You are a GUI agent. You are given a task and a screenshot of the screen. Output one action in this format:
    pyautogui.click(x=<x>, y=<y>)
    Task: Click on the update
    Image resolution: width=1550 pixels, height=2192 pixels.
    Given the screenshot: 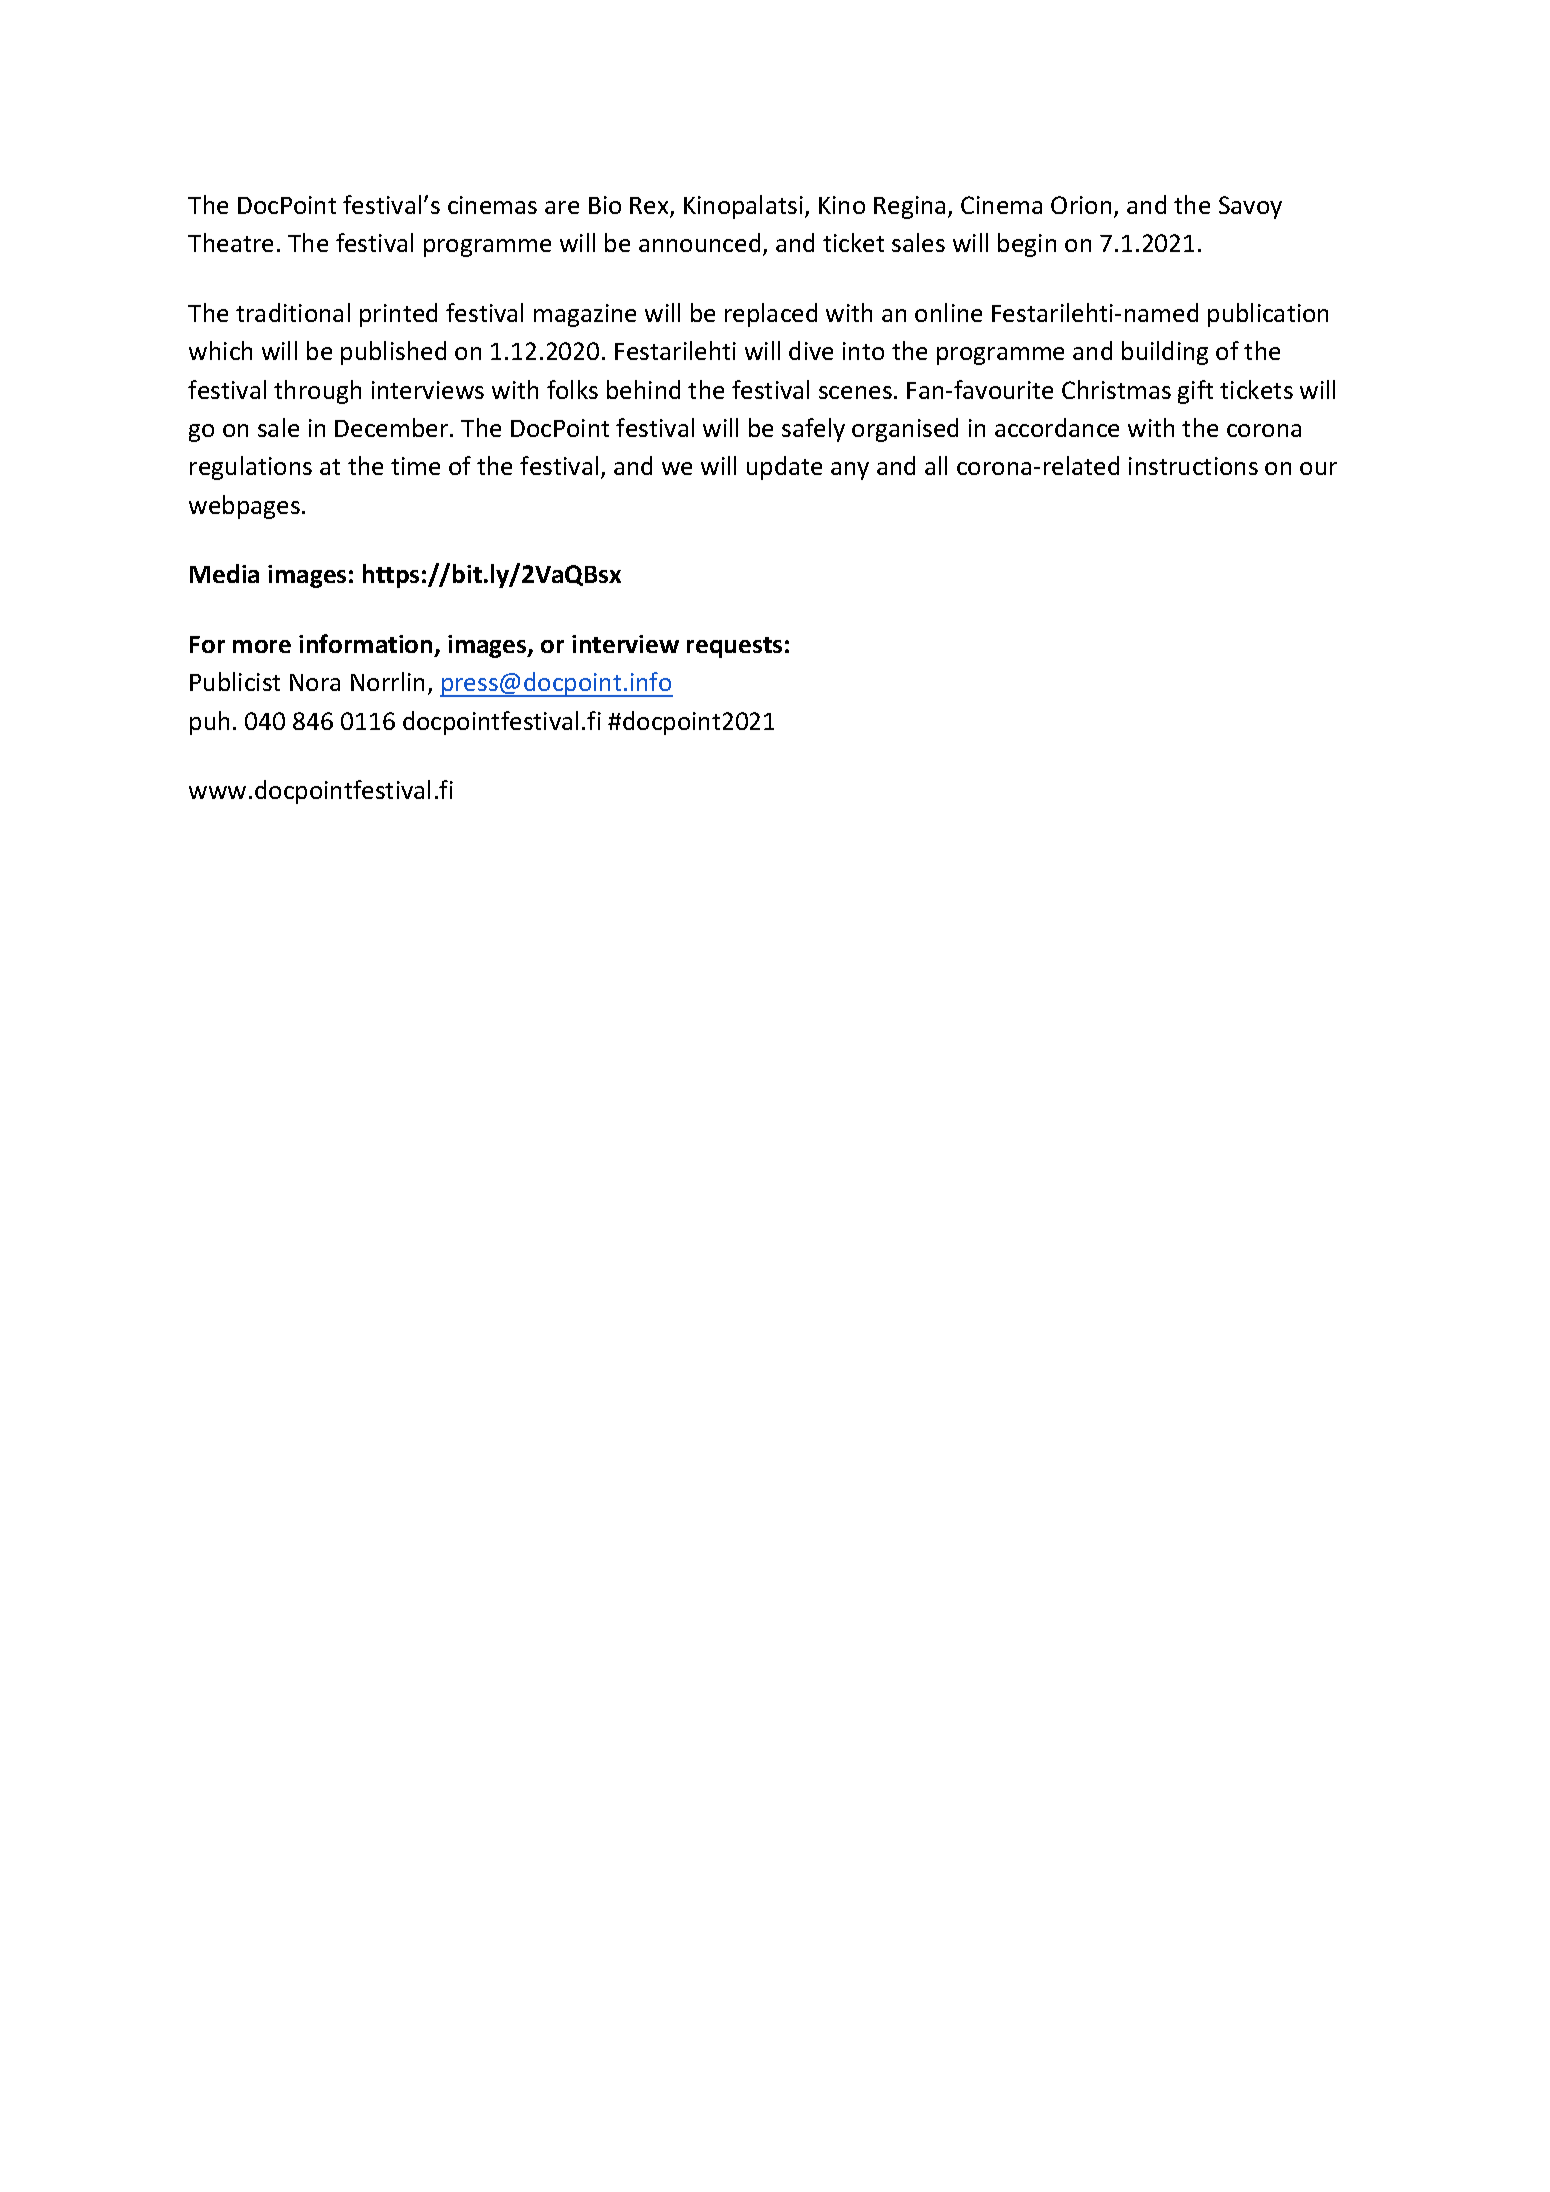 What is the action you would take?
    pyautogui.click(x=784, y=468)
